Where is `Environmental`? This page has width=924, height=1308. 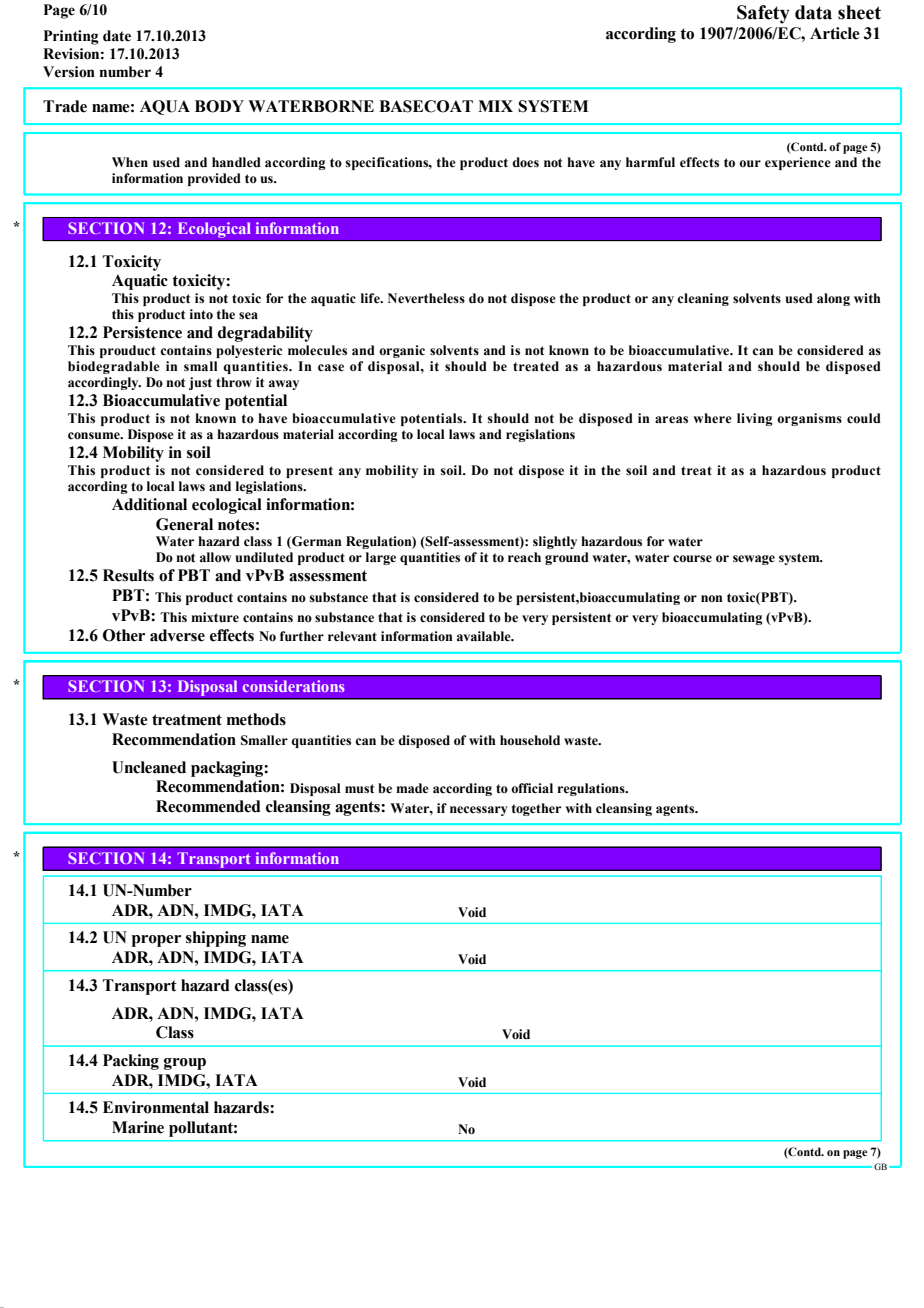
Environmental is located at coordinates (156, 1107).
